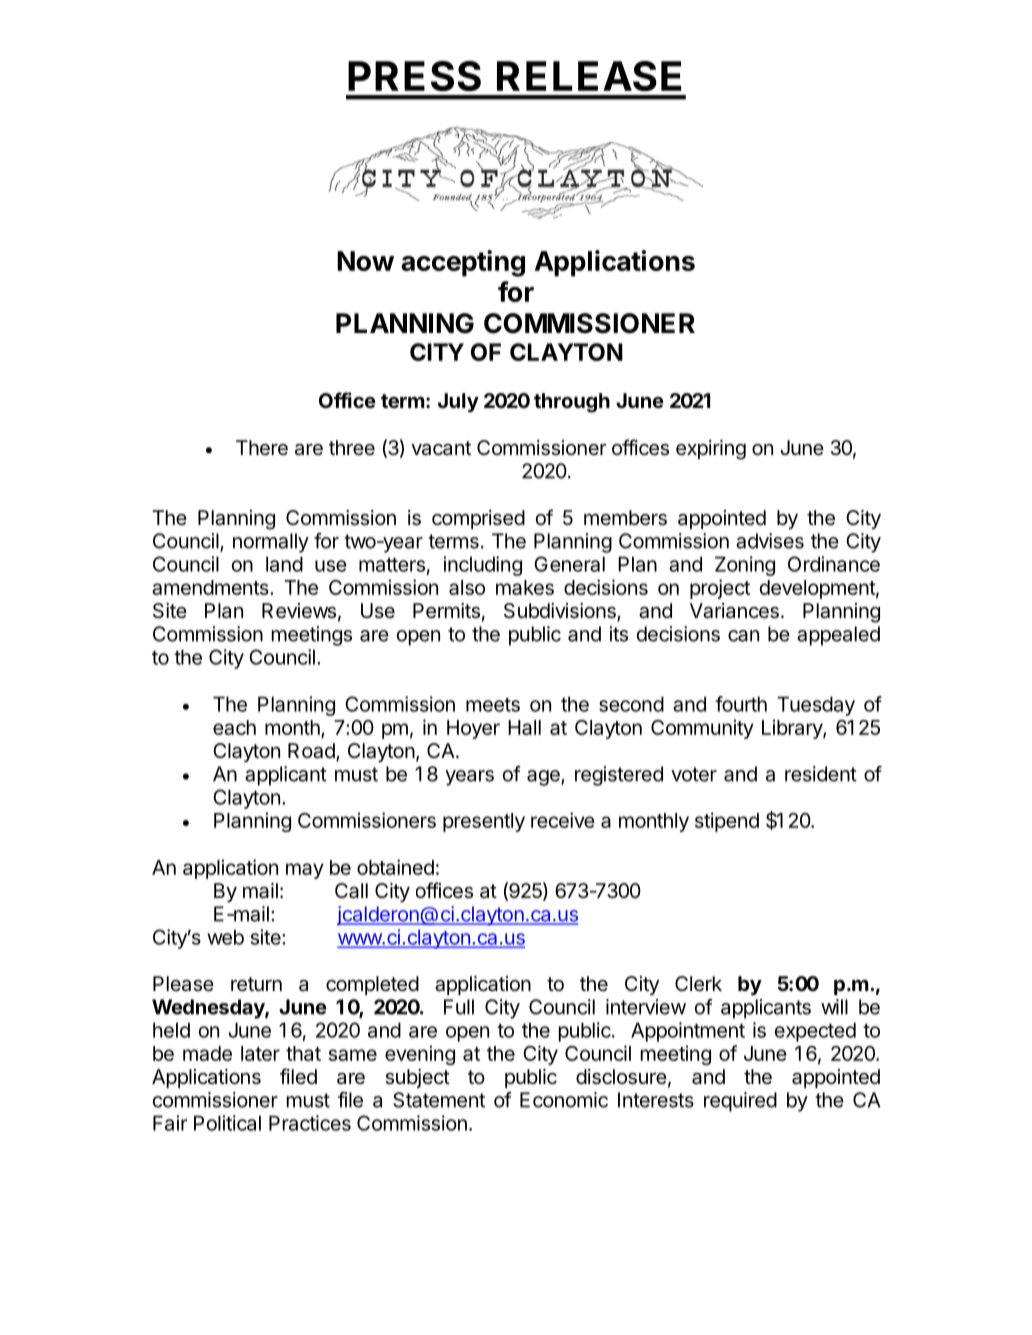 The height and width of the screenshot is (1335, 1032). Describe the element at coordinates (414, 76) in the screenshot. I see `PRESS` at that location.
